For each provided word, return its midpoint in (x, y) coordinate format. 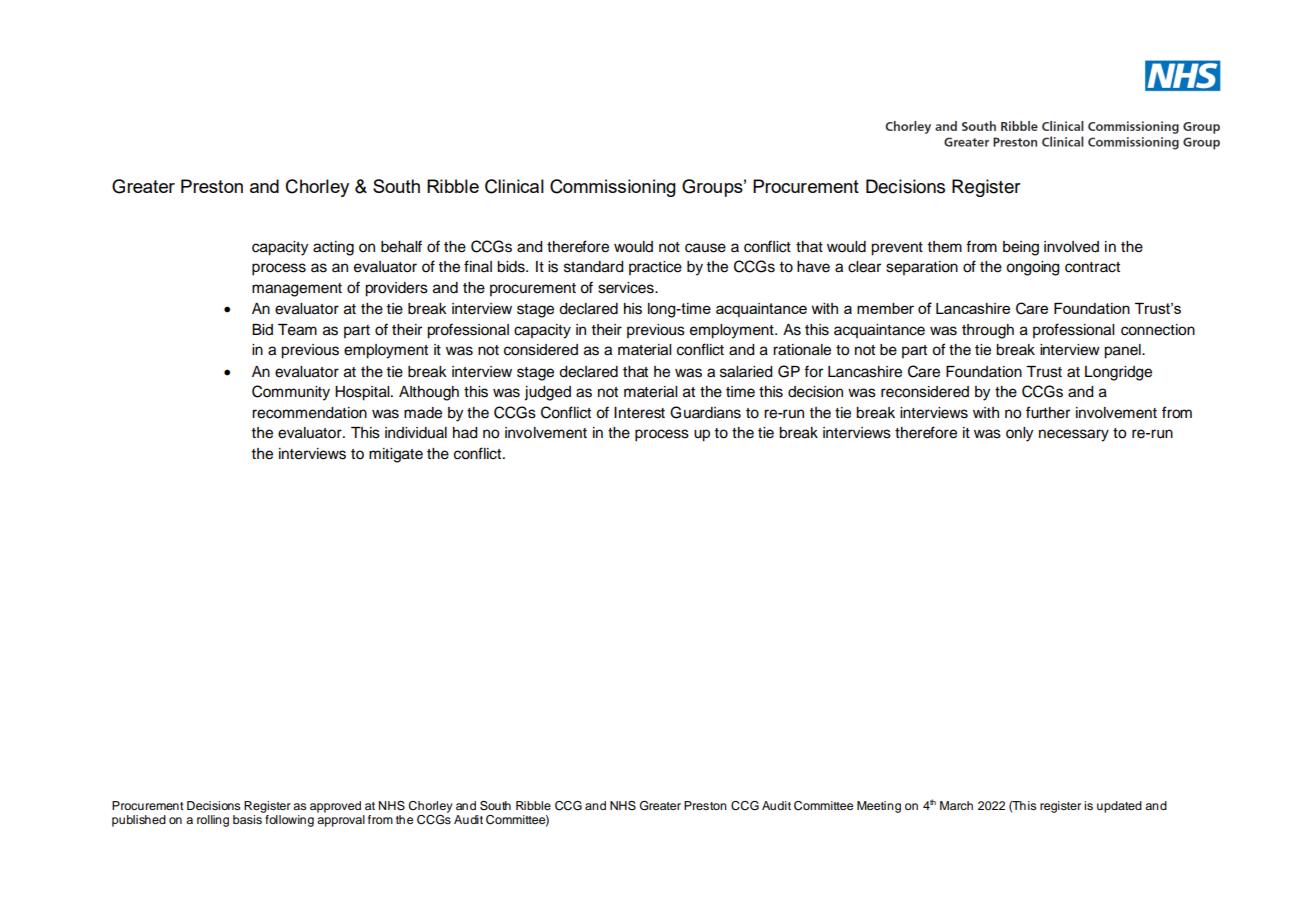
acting (333, 248)
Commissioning (613, 188)
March (956, 805)
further (1048, 412)
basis (248, 818)
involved (1071, 247)
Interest (639, 413)
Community (291, 393)
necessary (1074, 435)
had (465, 433)
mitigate (396, 455)
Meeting (879, 807)
